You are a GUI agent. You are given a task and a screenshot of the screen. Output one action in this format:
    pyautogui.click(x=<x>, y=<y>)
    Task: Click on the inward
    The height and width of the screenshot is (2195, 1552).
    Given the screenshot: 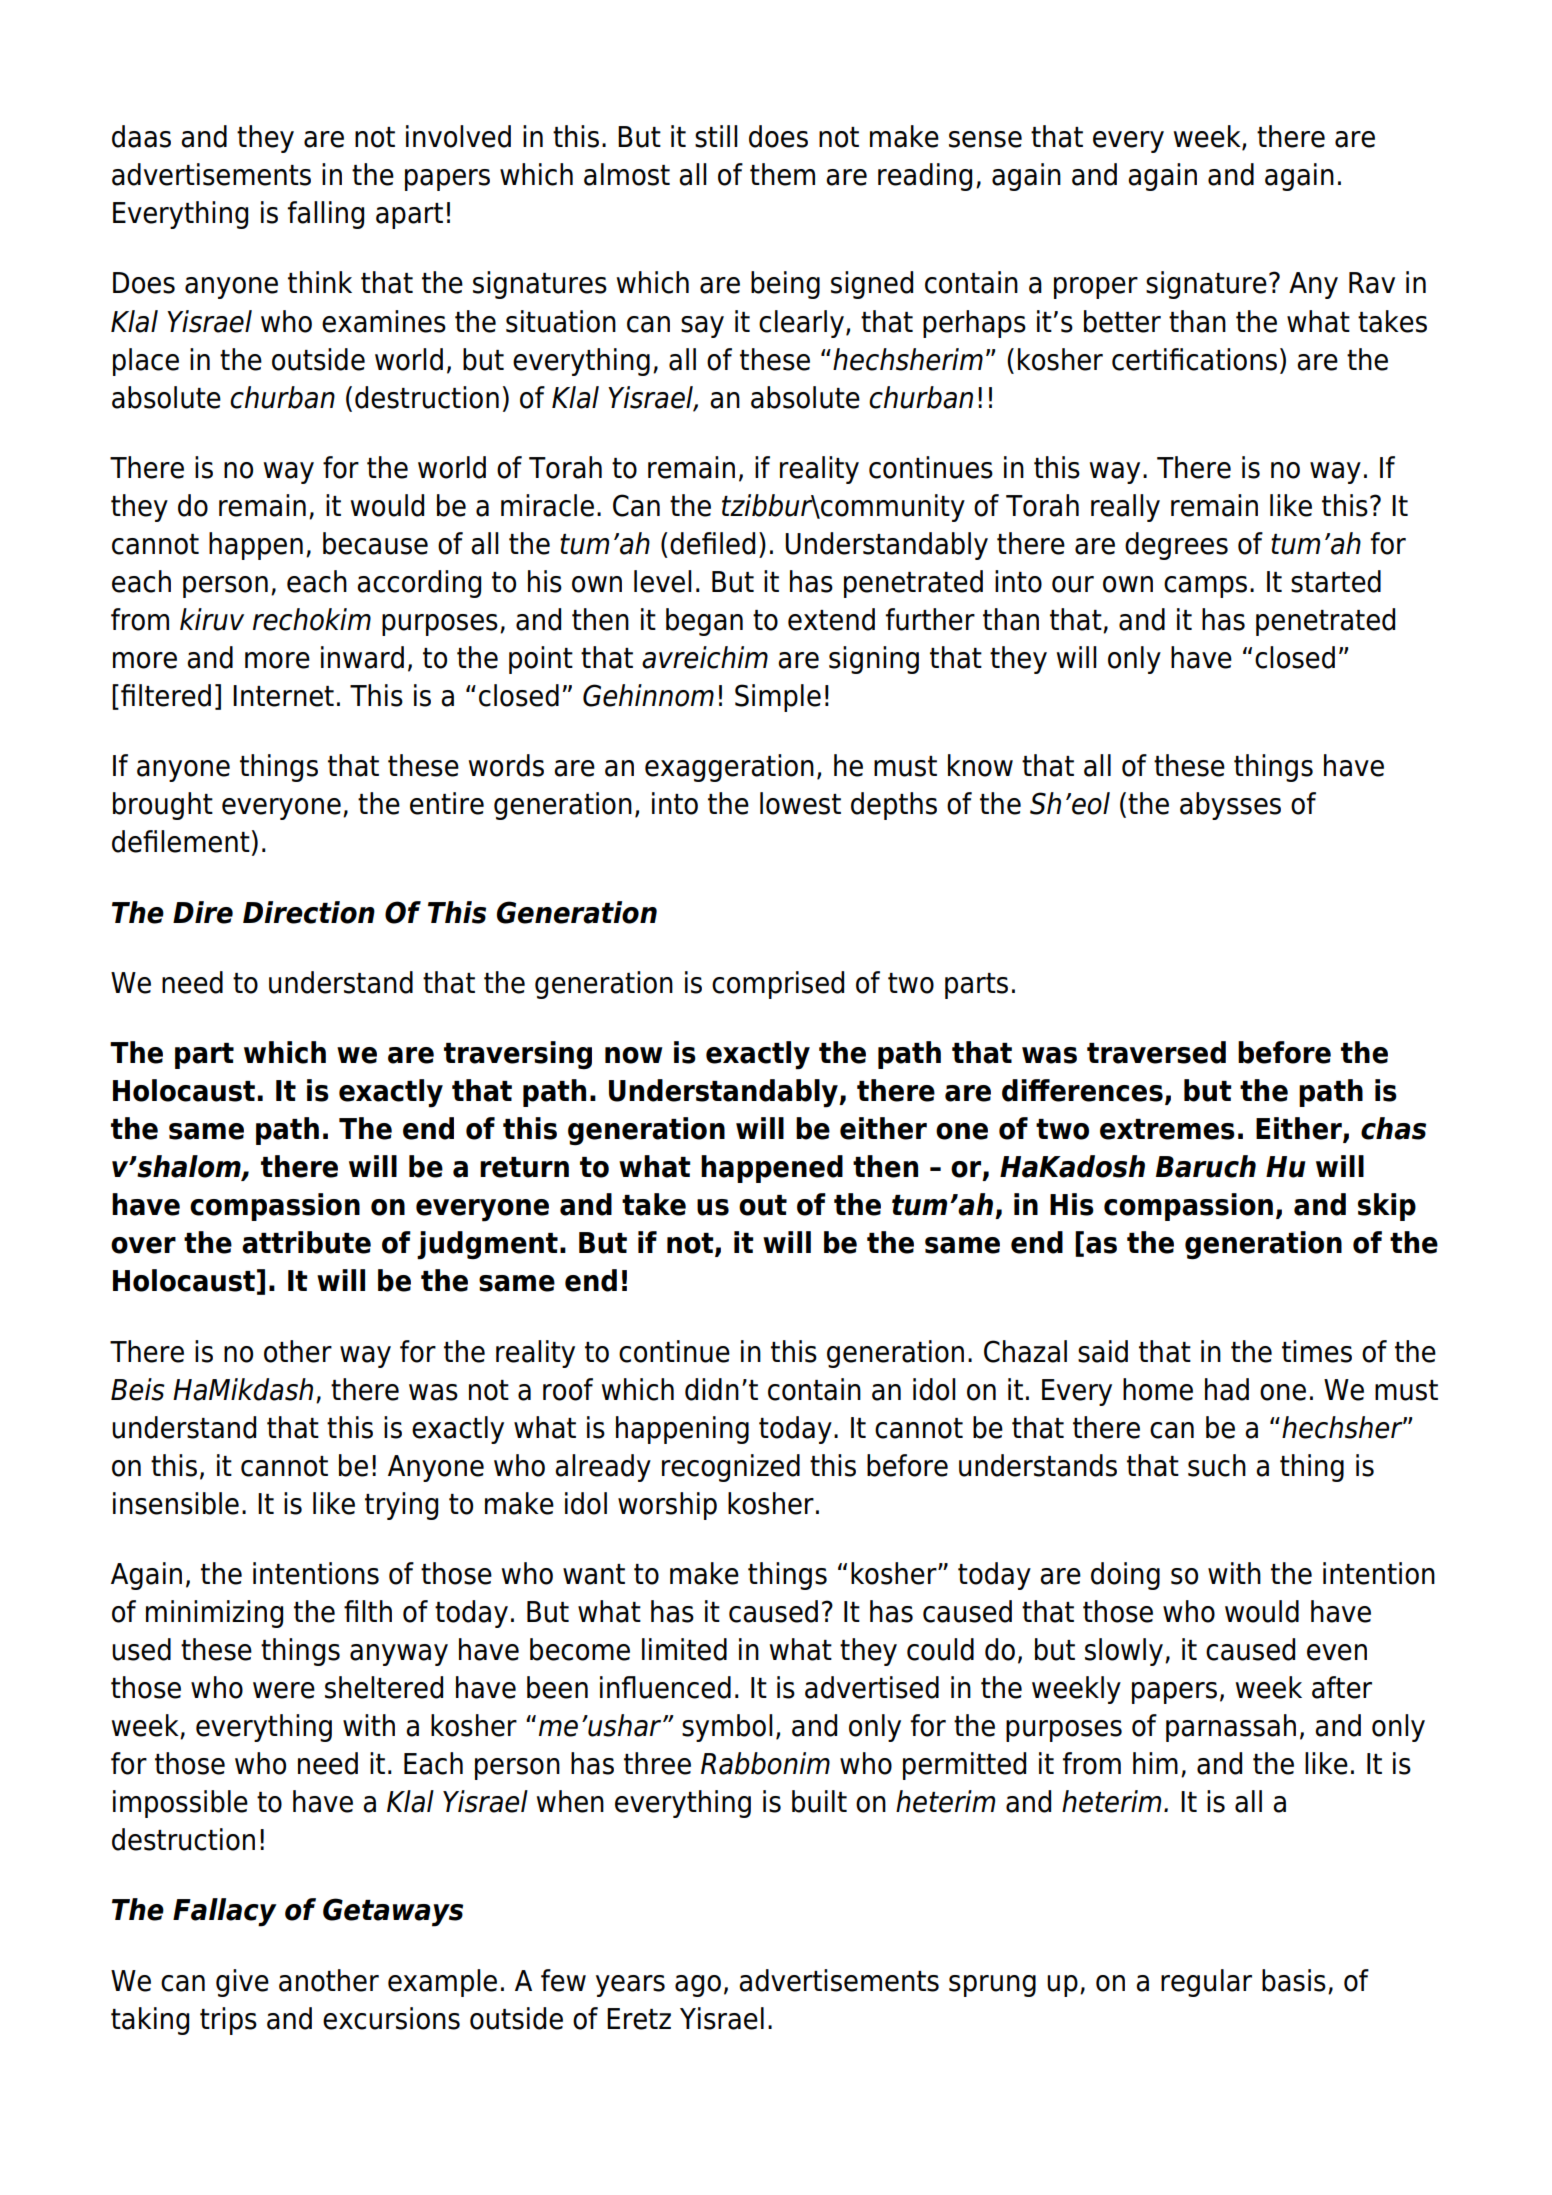 What is the action you would take?
    pyautogui.click(x=362, y=657)
